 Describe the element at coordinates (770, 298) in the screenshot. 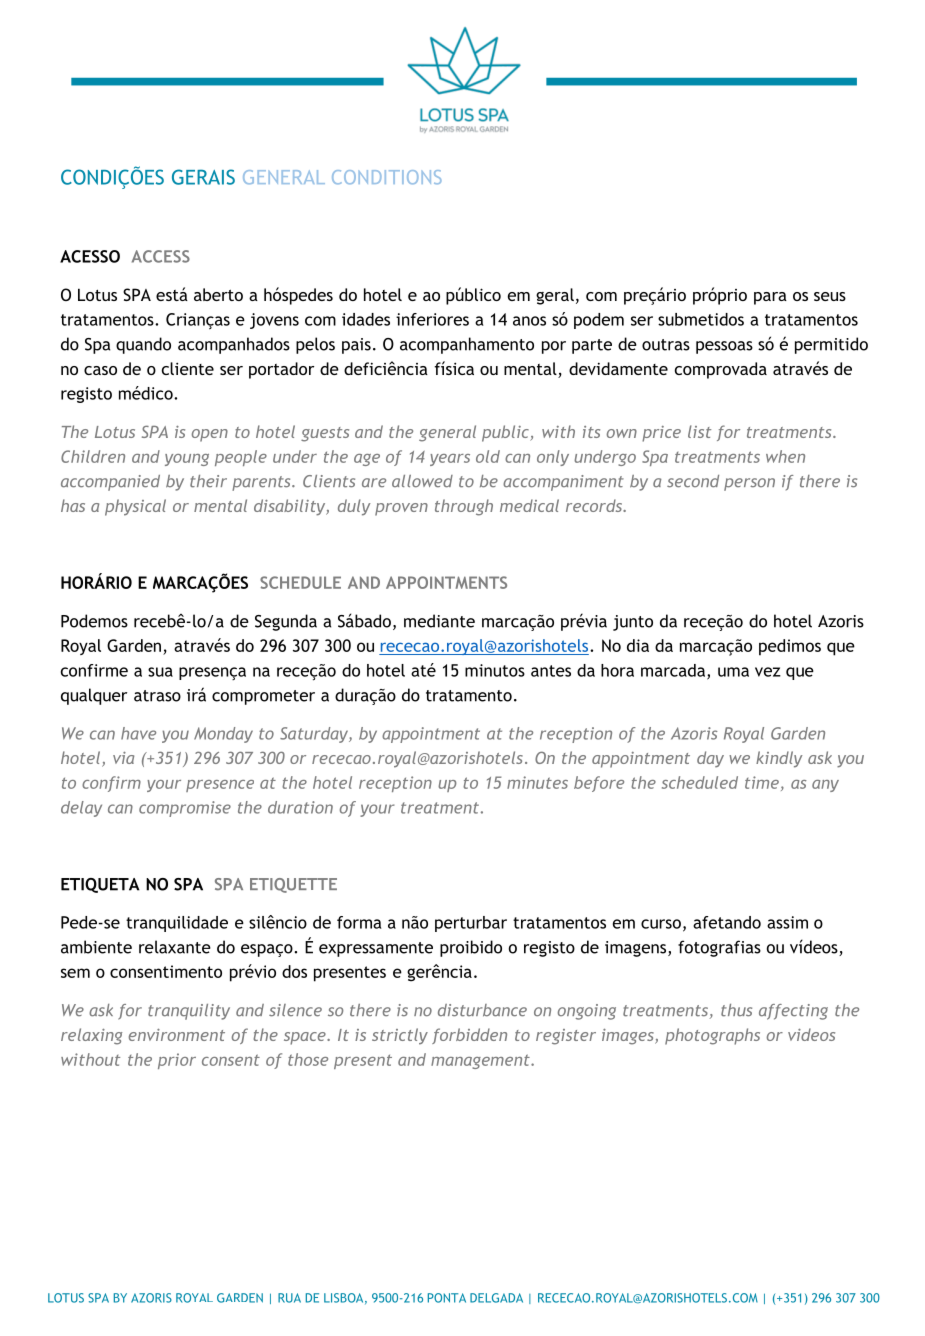

I see `para` at that location.
